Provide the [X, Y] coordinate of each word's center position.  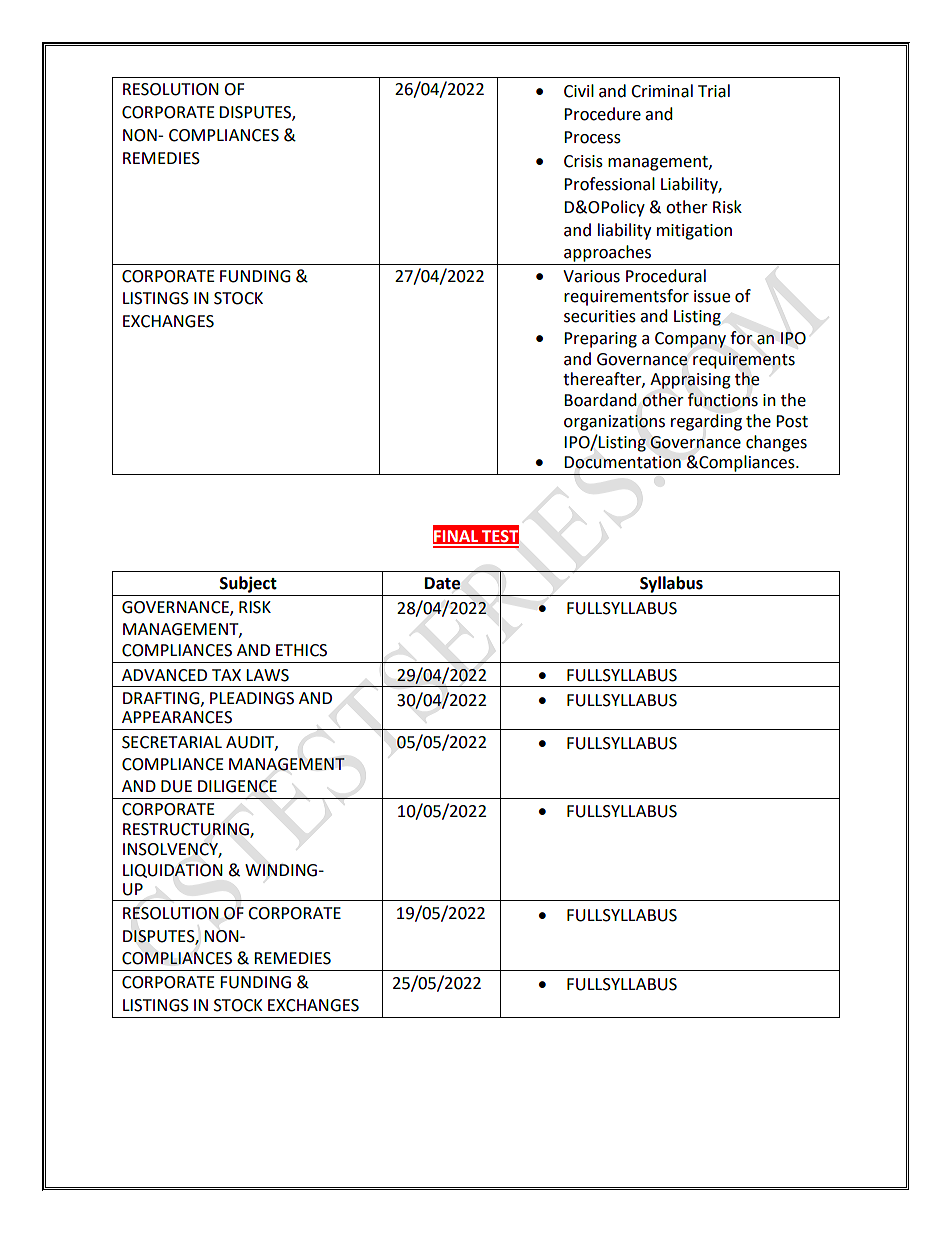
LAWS [267, 675]
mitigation [694, 232]
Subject [248, 584]
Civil [579, 91]
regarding [706, 422]
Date [443, 583]
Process [592, 137]
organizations [614, 423]
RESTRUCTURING [187, 830]
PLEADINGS [252, 698]
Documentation [622, 462]
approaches [607, 253]
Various [591, 276]
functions [723, 400]
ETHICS [301, 650]
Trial [714, 91]
